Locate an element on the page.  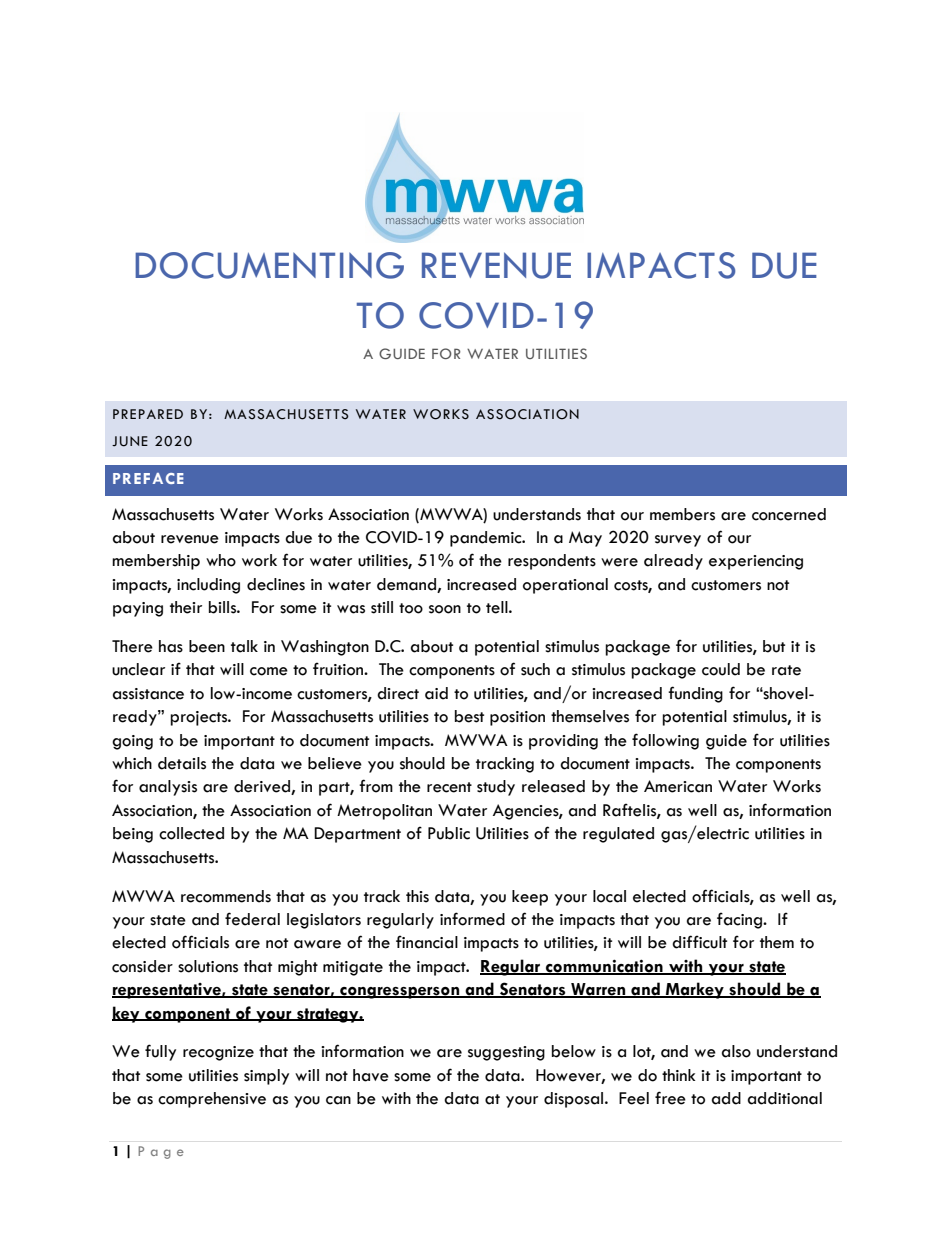
recent is located at coordinates (449, 787).
